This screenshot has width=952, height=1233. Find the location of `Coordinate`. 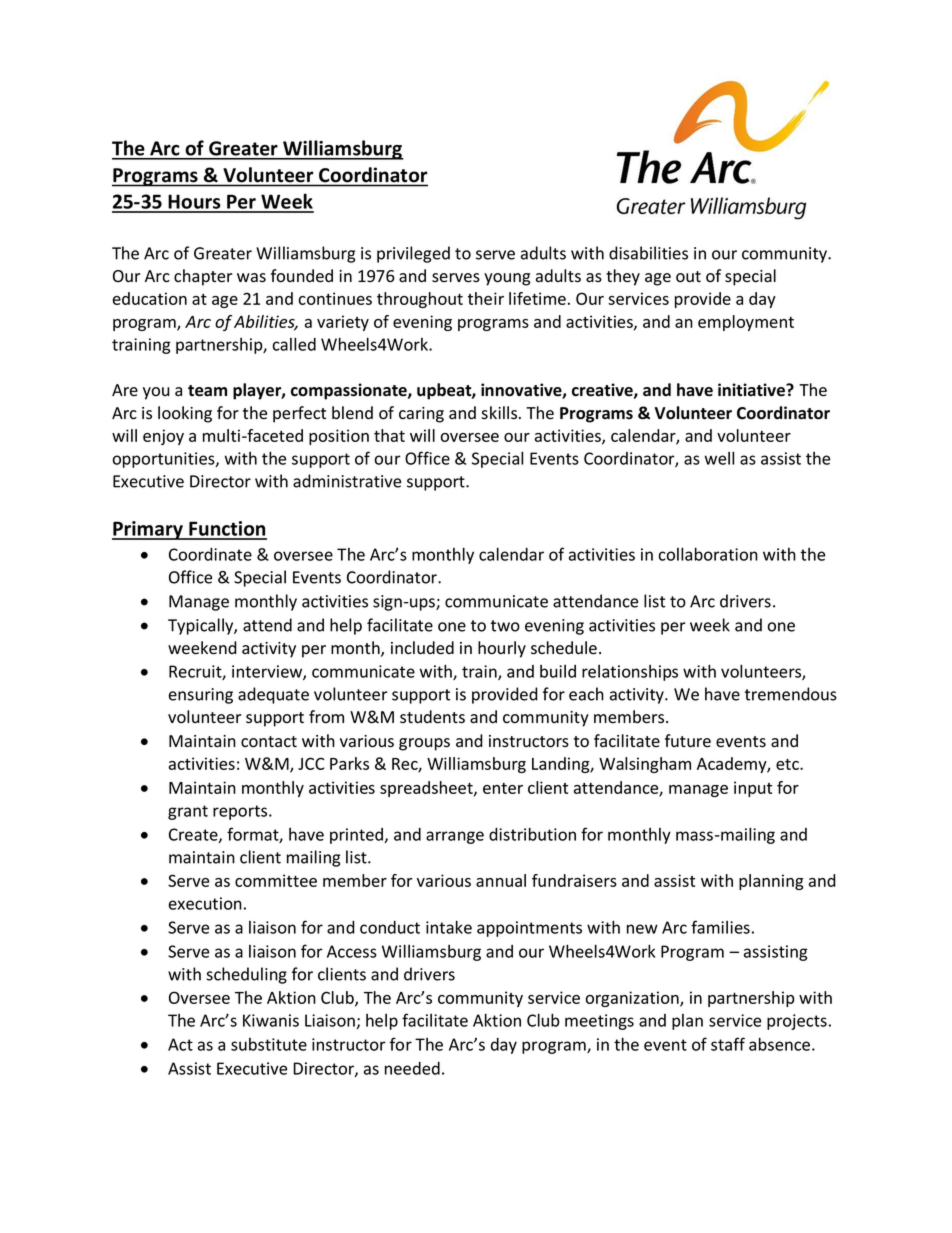

Coordinate is located at coordinates (210, 554).
